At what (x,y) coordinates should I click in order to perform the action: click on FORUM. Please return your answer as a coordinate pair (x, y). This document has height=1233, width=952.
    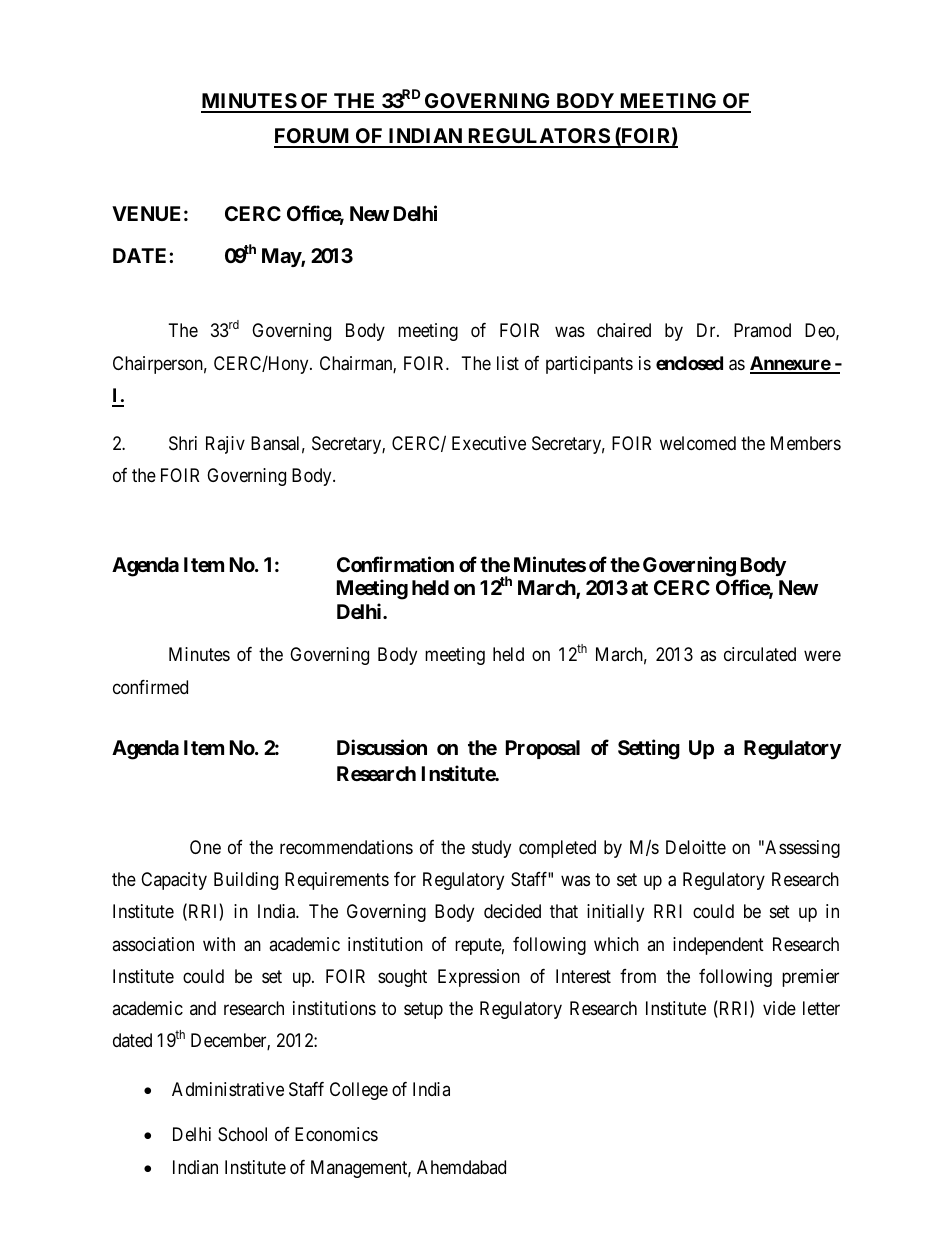
    Looking at the image, I should click on (313, 137).
